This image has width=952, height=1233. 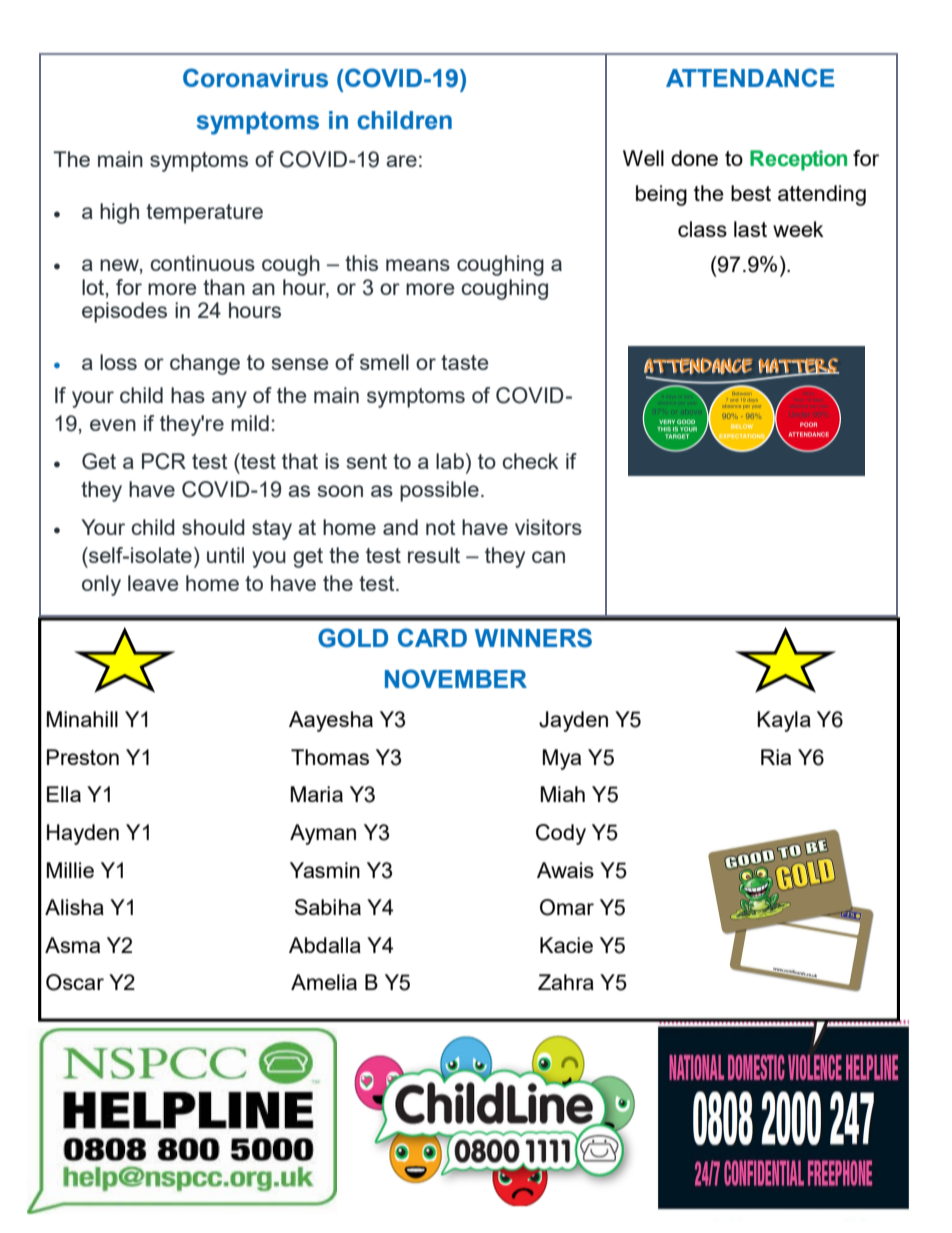 I want to click on are, so click(x=401, y=161).
